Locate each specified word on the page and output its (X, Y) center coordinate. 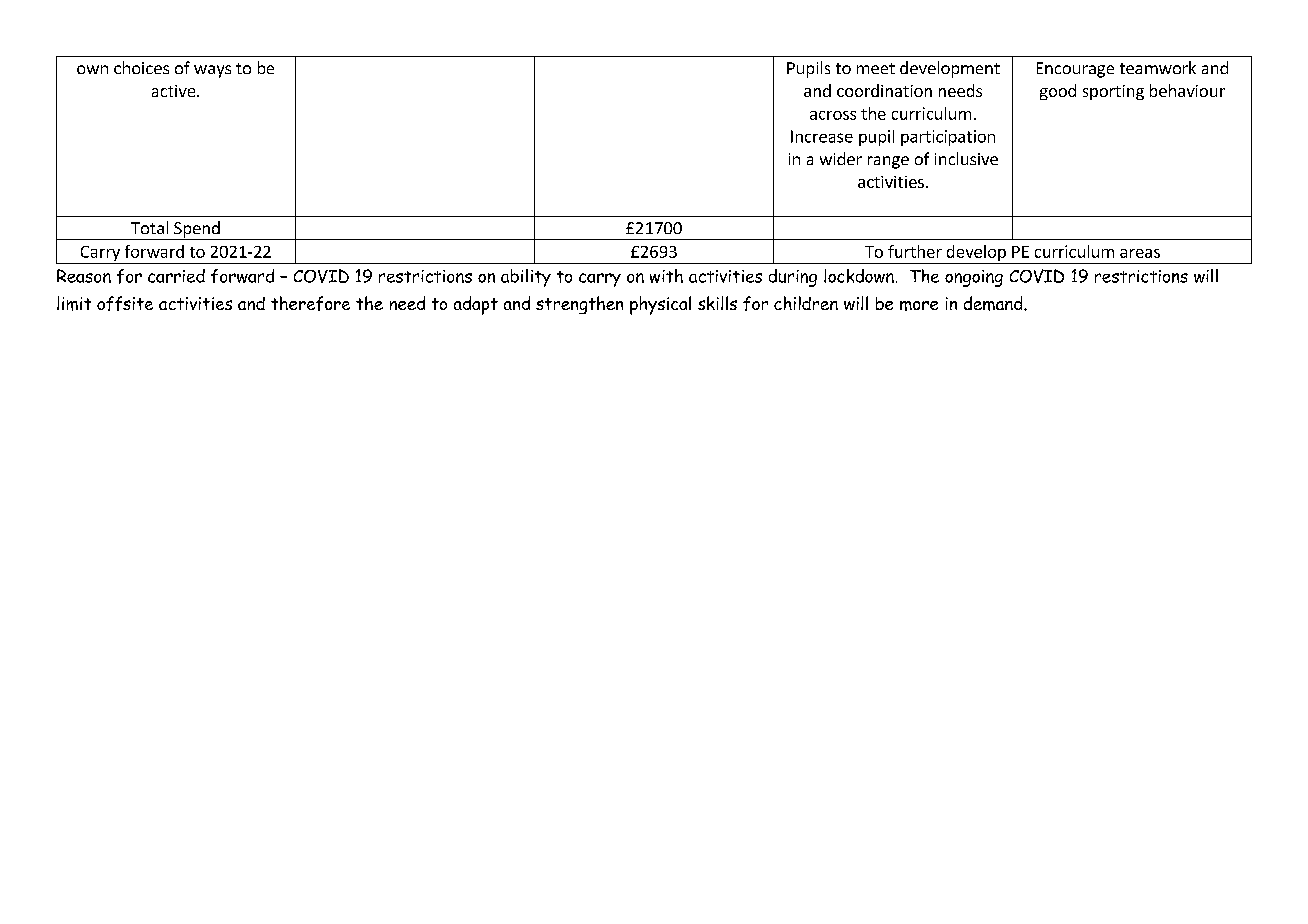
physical (660, 305)
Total (149, 227)
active (175, 91)
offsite (125, 303)
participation (948, 138)
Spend (197, 230)
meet (876, 68)
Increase (822, 136)
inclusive (966, 158)
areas (1140, 253)
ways (212, 71)
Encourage (1075, 70)
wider (841, 158)
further (915, 251)
